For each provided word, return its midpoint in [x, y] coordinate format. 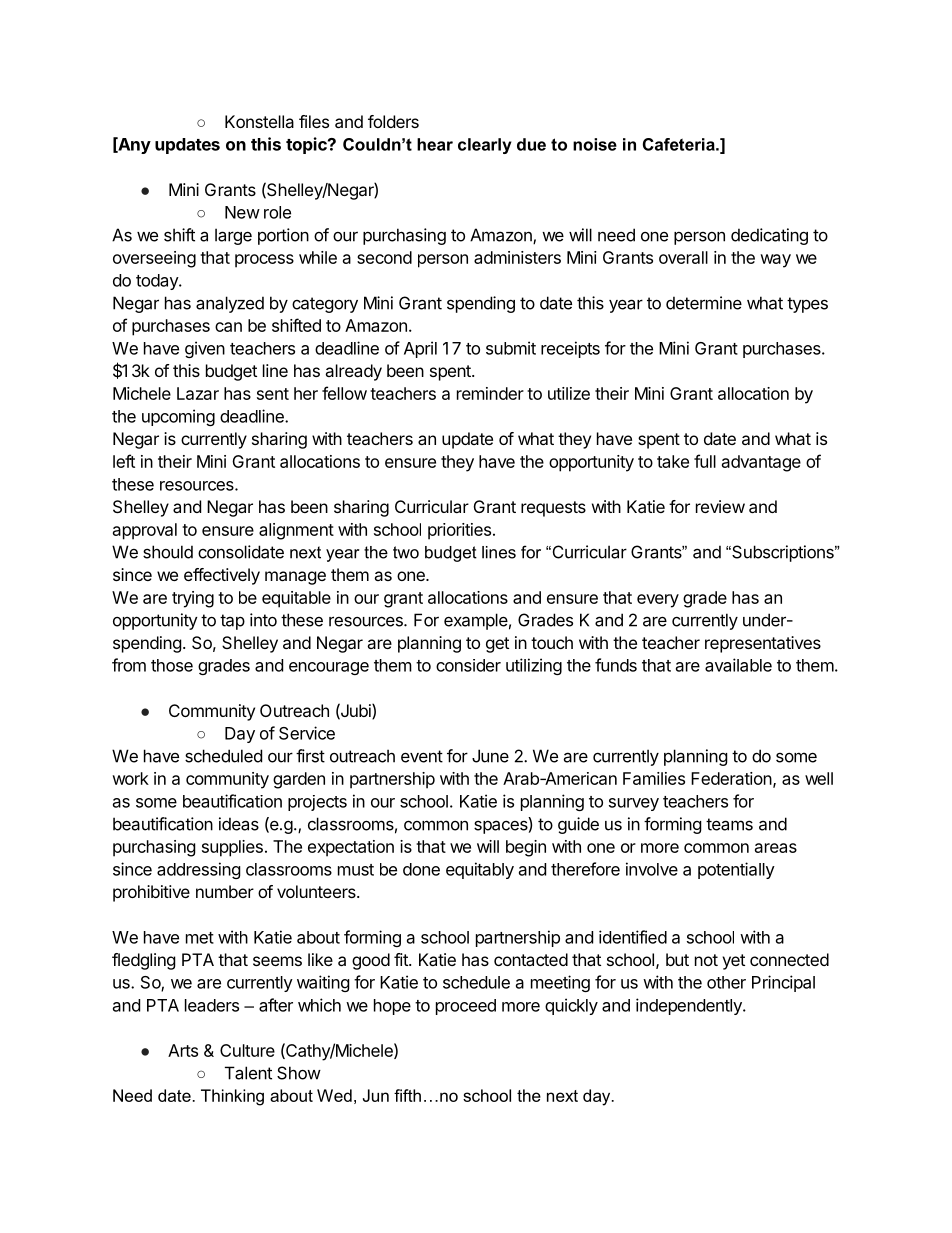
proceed [466, 1007]
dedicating [769, 236]
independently [690, 1006]
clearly [485, 146]
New [242, 212]
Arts [183, 1050]
